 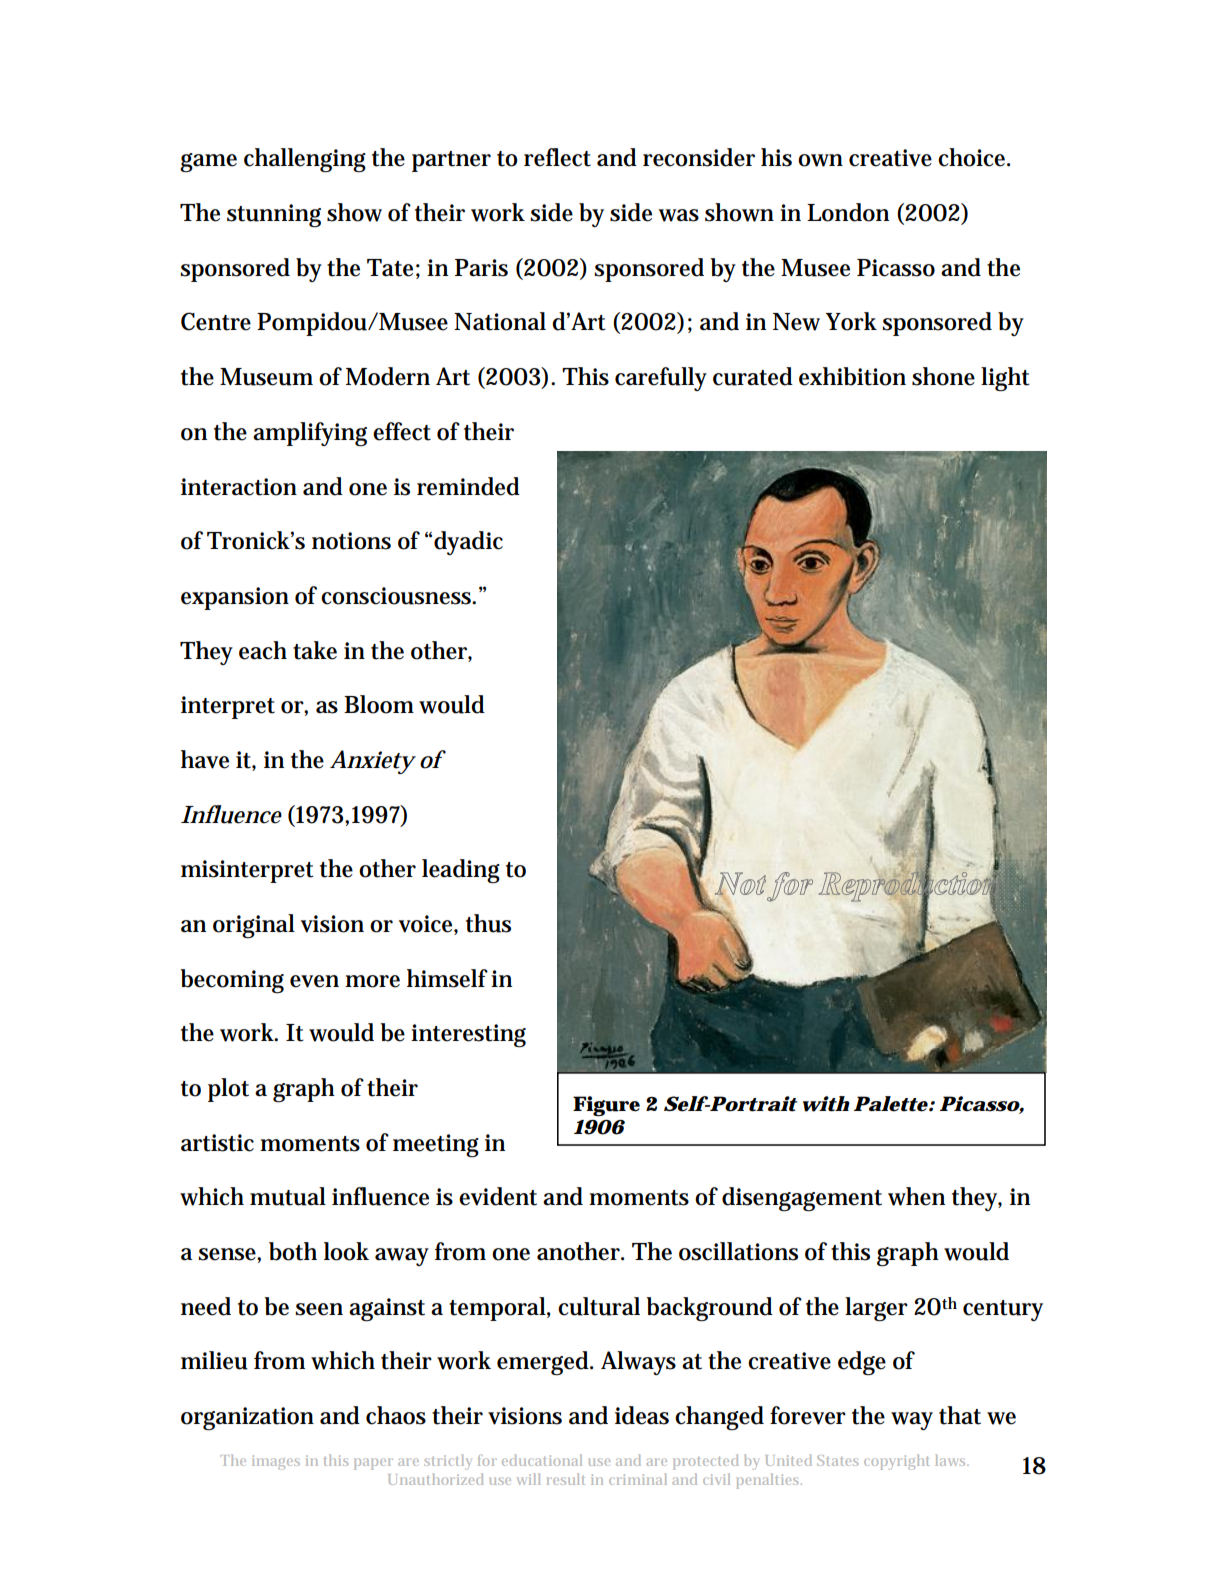 I want to click on Bloom, so click(x=379, y=704).
